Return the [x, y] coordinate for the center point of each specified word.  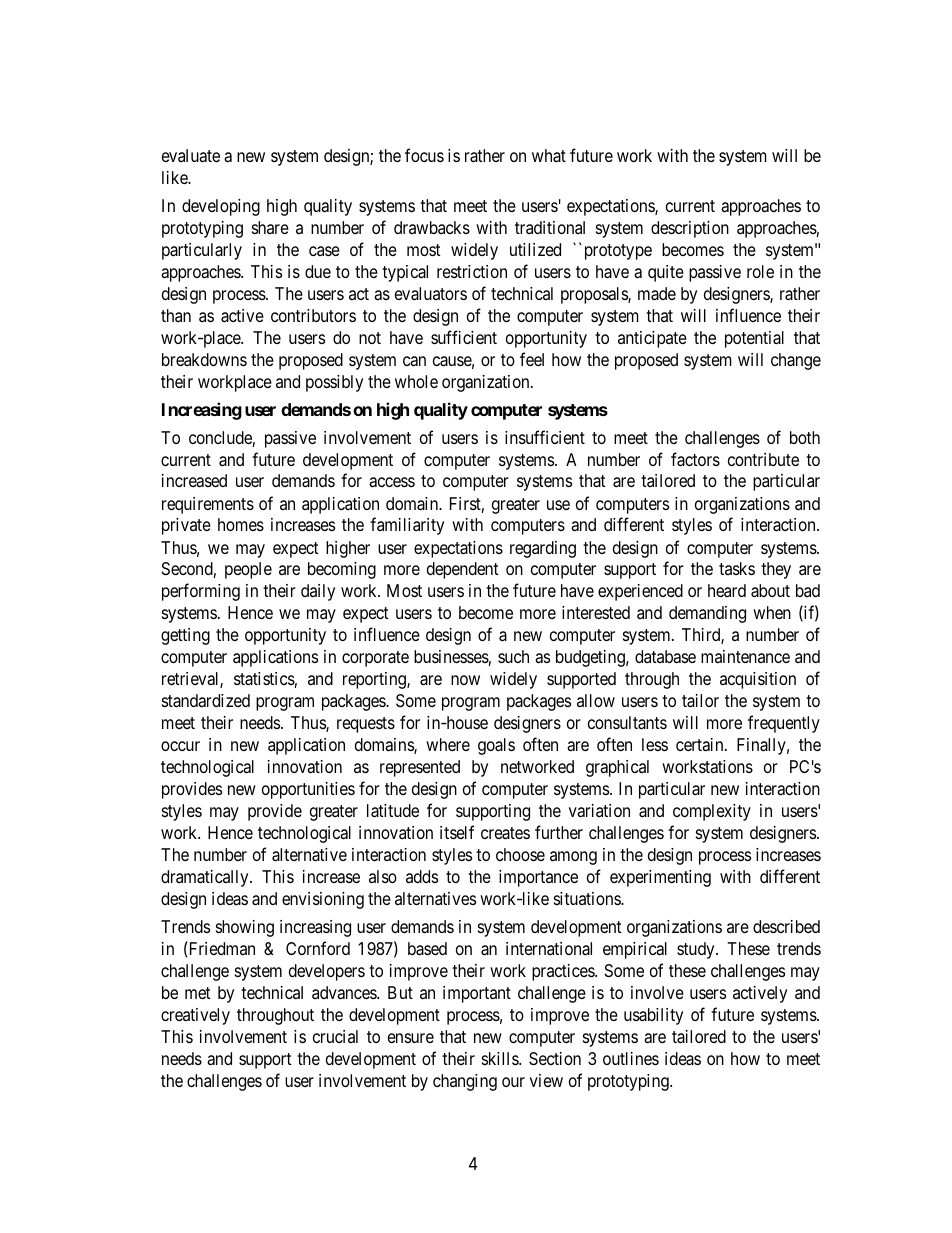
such [513, 656]
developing [221, 207]
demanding [707, 614]
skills [501, 1058]
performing [201, 592]
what [549, 156]
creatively [195, 1016]
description [690, 229]
